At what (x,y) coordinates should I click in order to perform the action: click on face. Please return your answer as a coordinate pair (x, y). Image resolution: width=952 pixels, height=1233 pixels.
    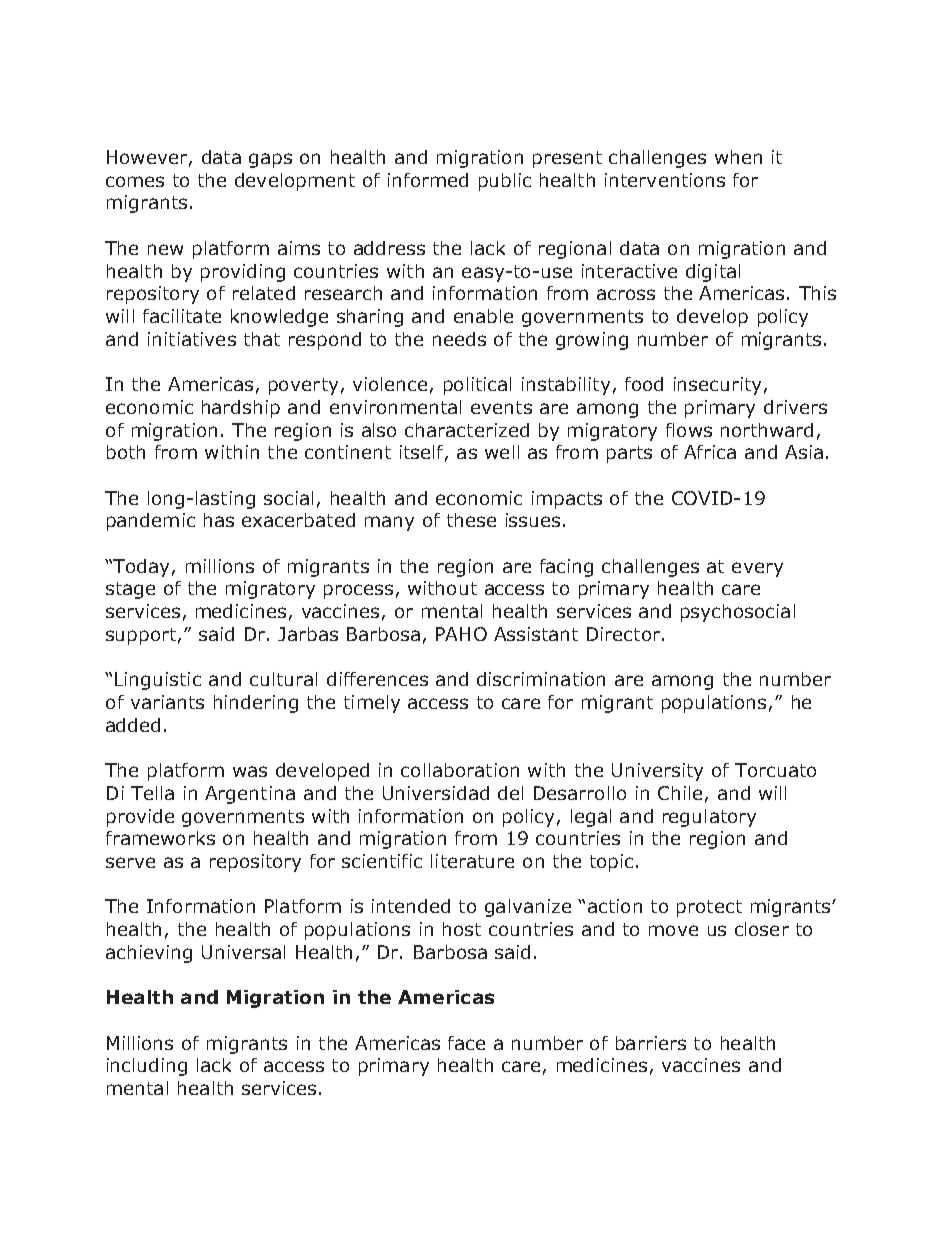
    Looking at the image, I should click on (466, 1043).
